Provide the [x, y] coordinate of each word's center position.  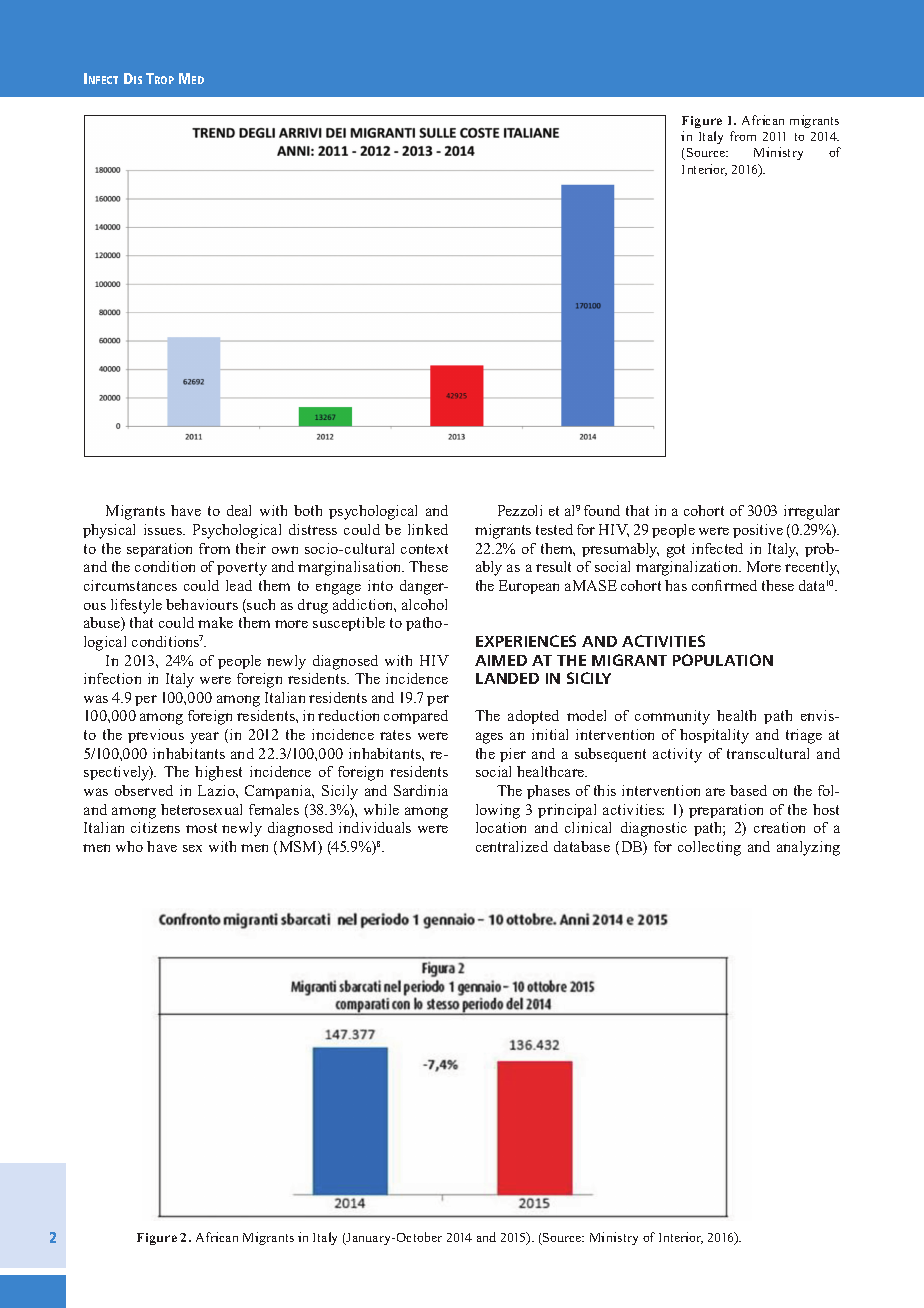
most [201, 828]
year [204, 738]
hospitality [714, 736]
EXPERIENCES [526, 641]
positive [758, 531]
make [215, 622]
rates [395, 735]
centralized [512, 846]
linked [428, 529]
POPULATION [723, 660]
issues [164, 529]
